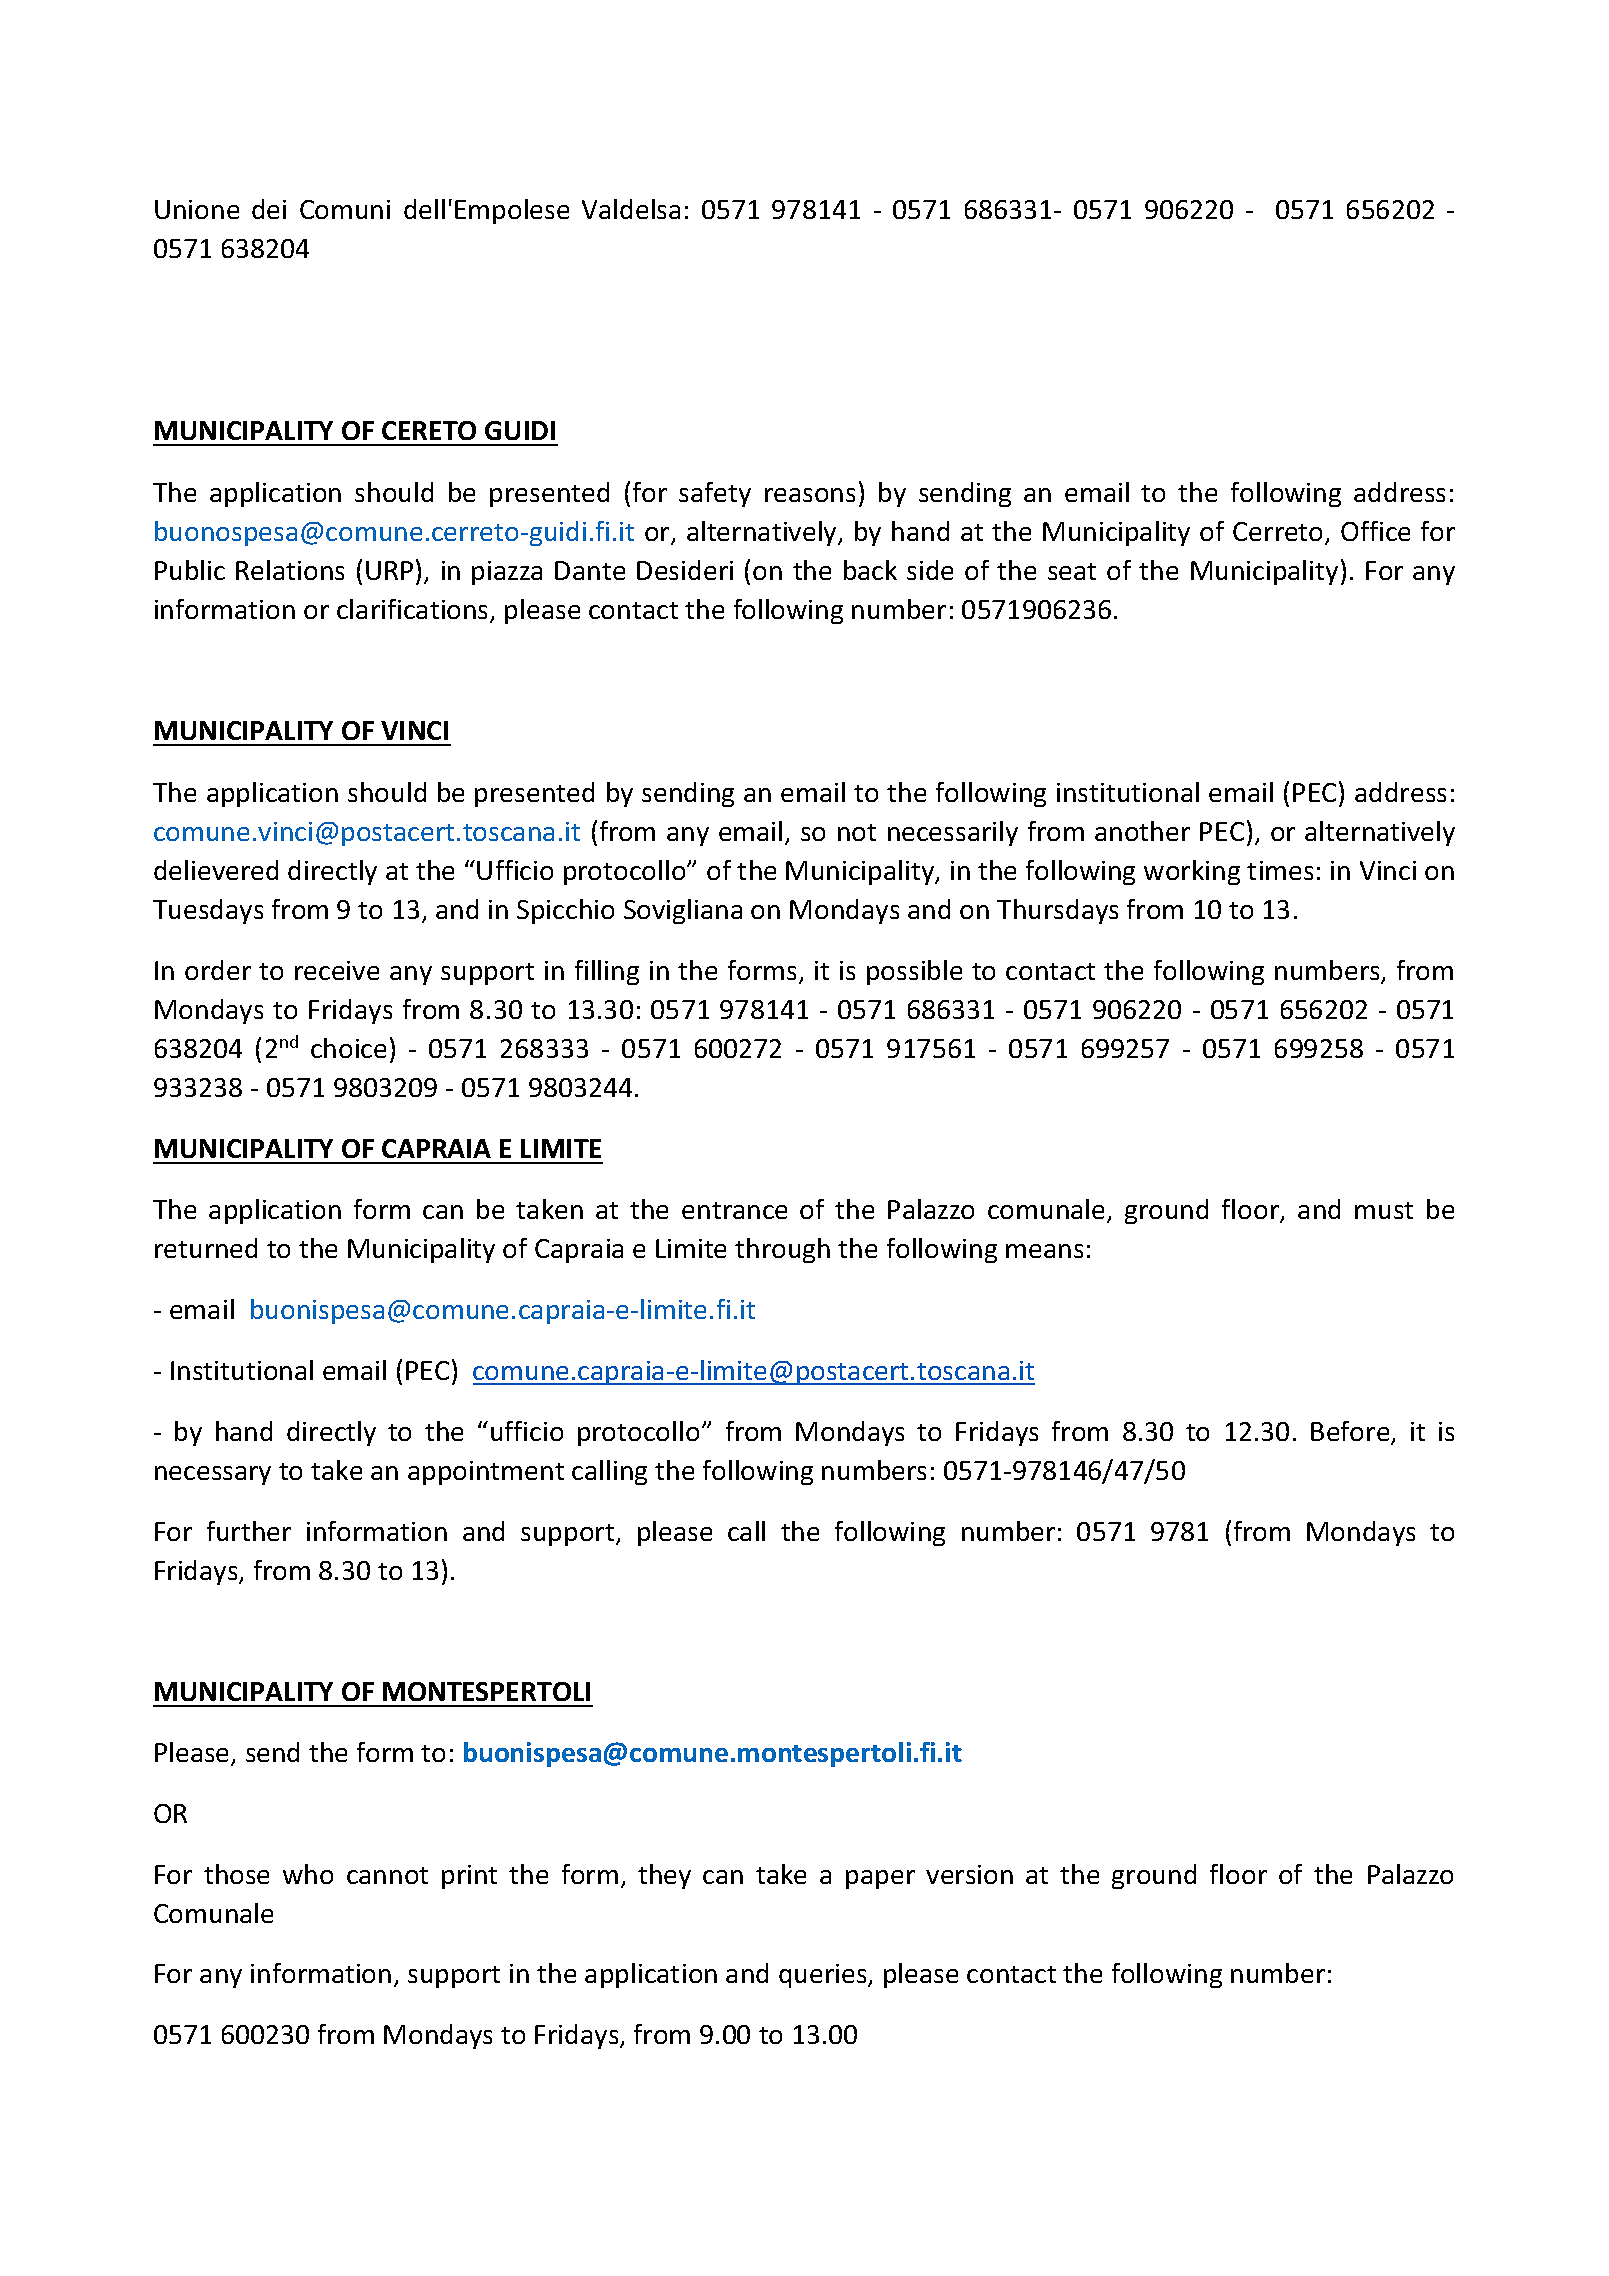  I want to click on who, so click(308, 1874).
